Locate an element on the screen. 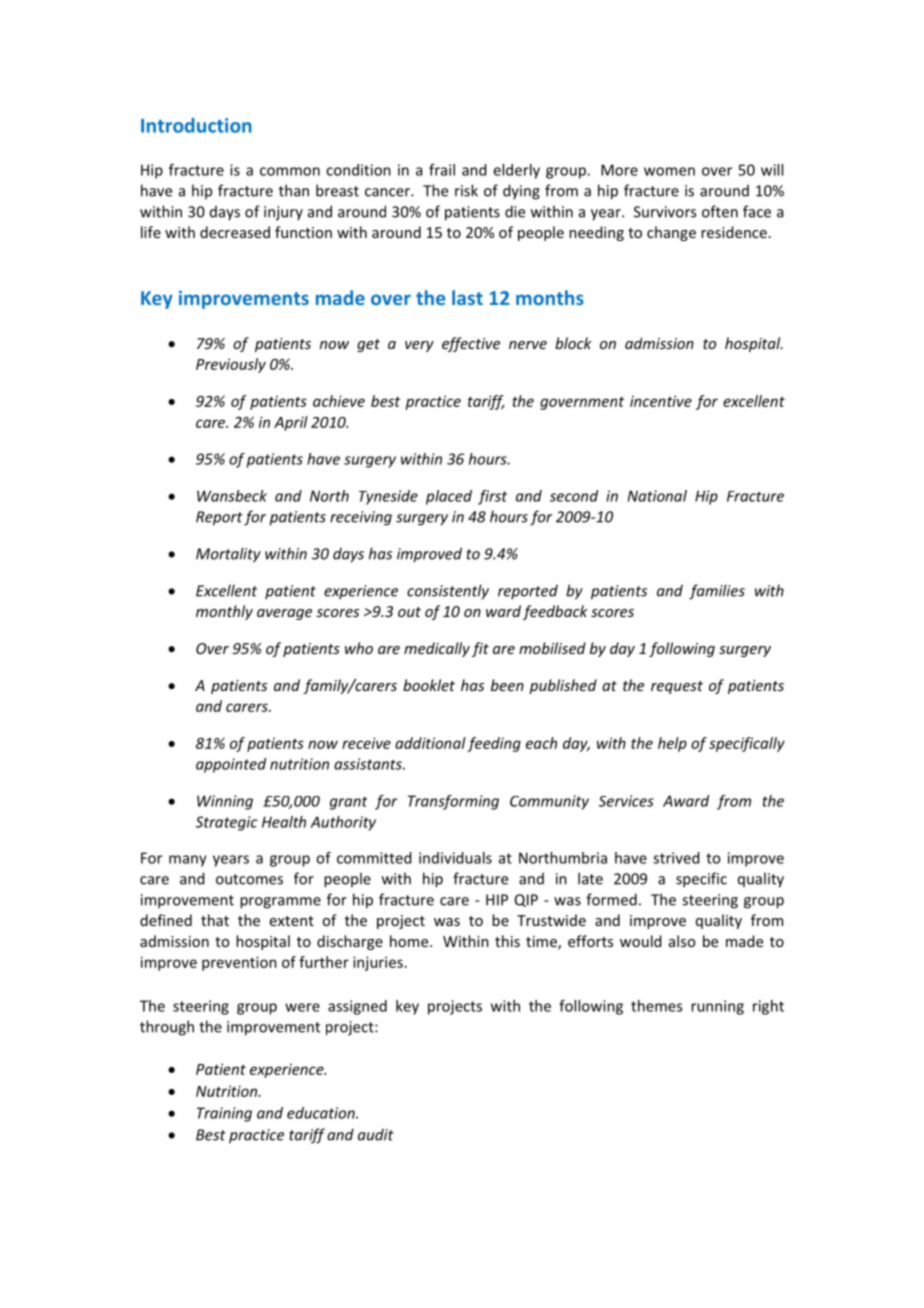 The height and width of the screenshot is (1308, 924). Training is located at coordinates (224, 1114).
